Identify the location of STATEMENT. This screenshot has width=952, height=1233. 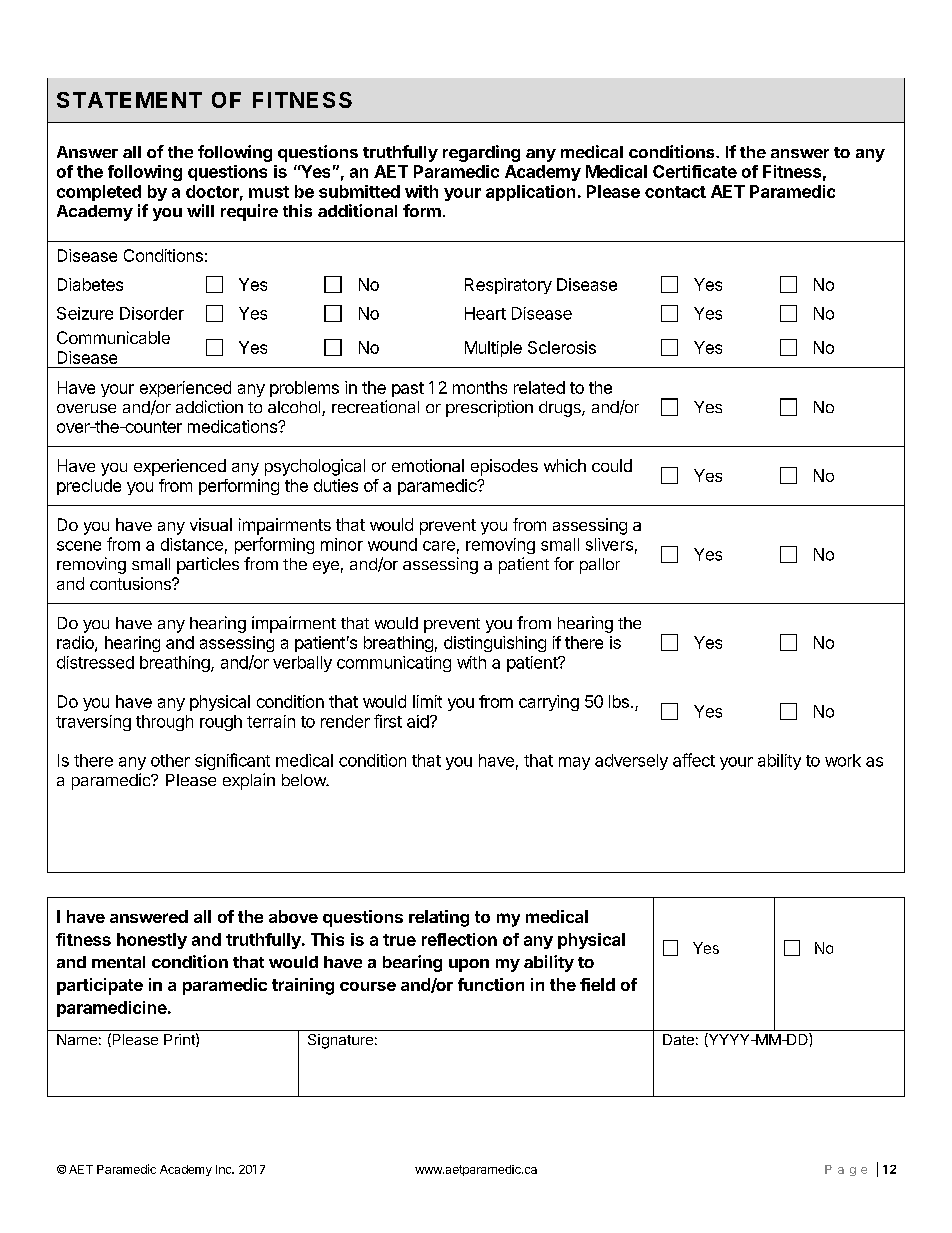
(129, 100).
